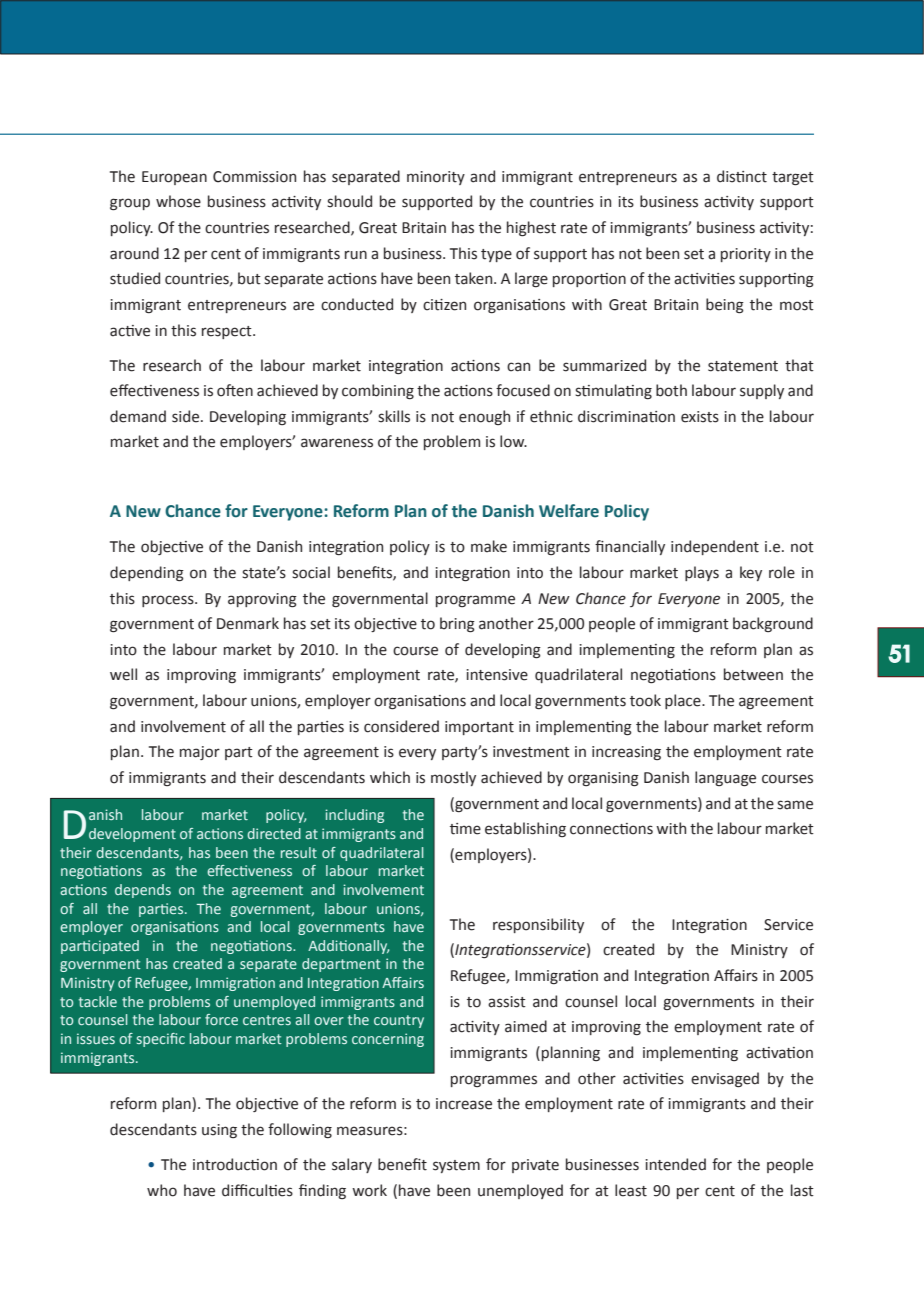 This screenshot has width=924, height=1308. I want to click on introduction, so click(235, 1164).
